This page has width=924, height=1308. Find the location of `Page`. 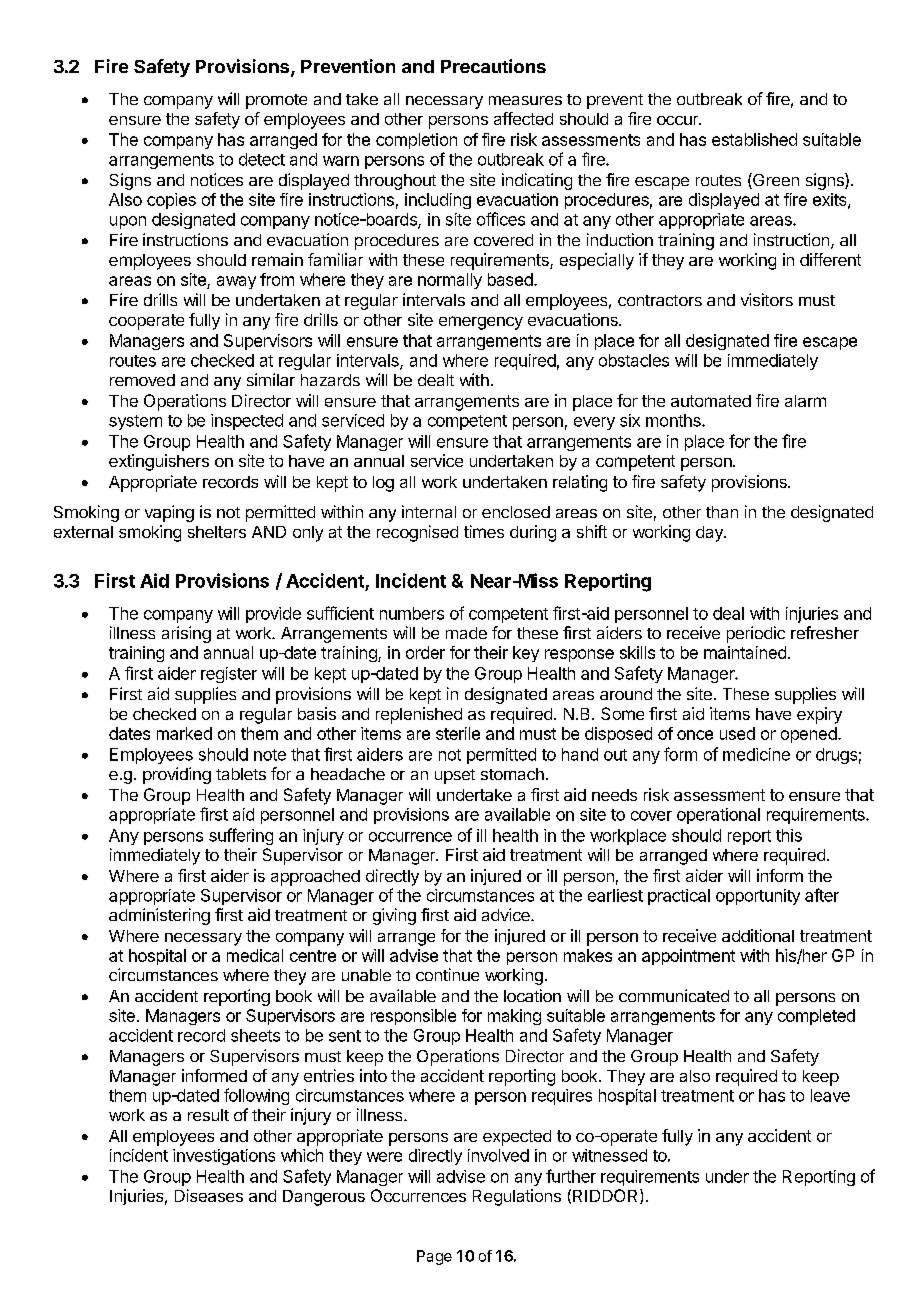

Page is located at coordinates (434, 1257).
